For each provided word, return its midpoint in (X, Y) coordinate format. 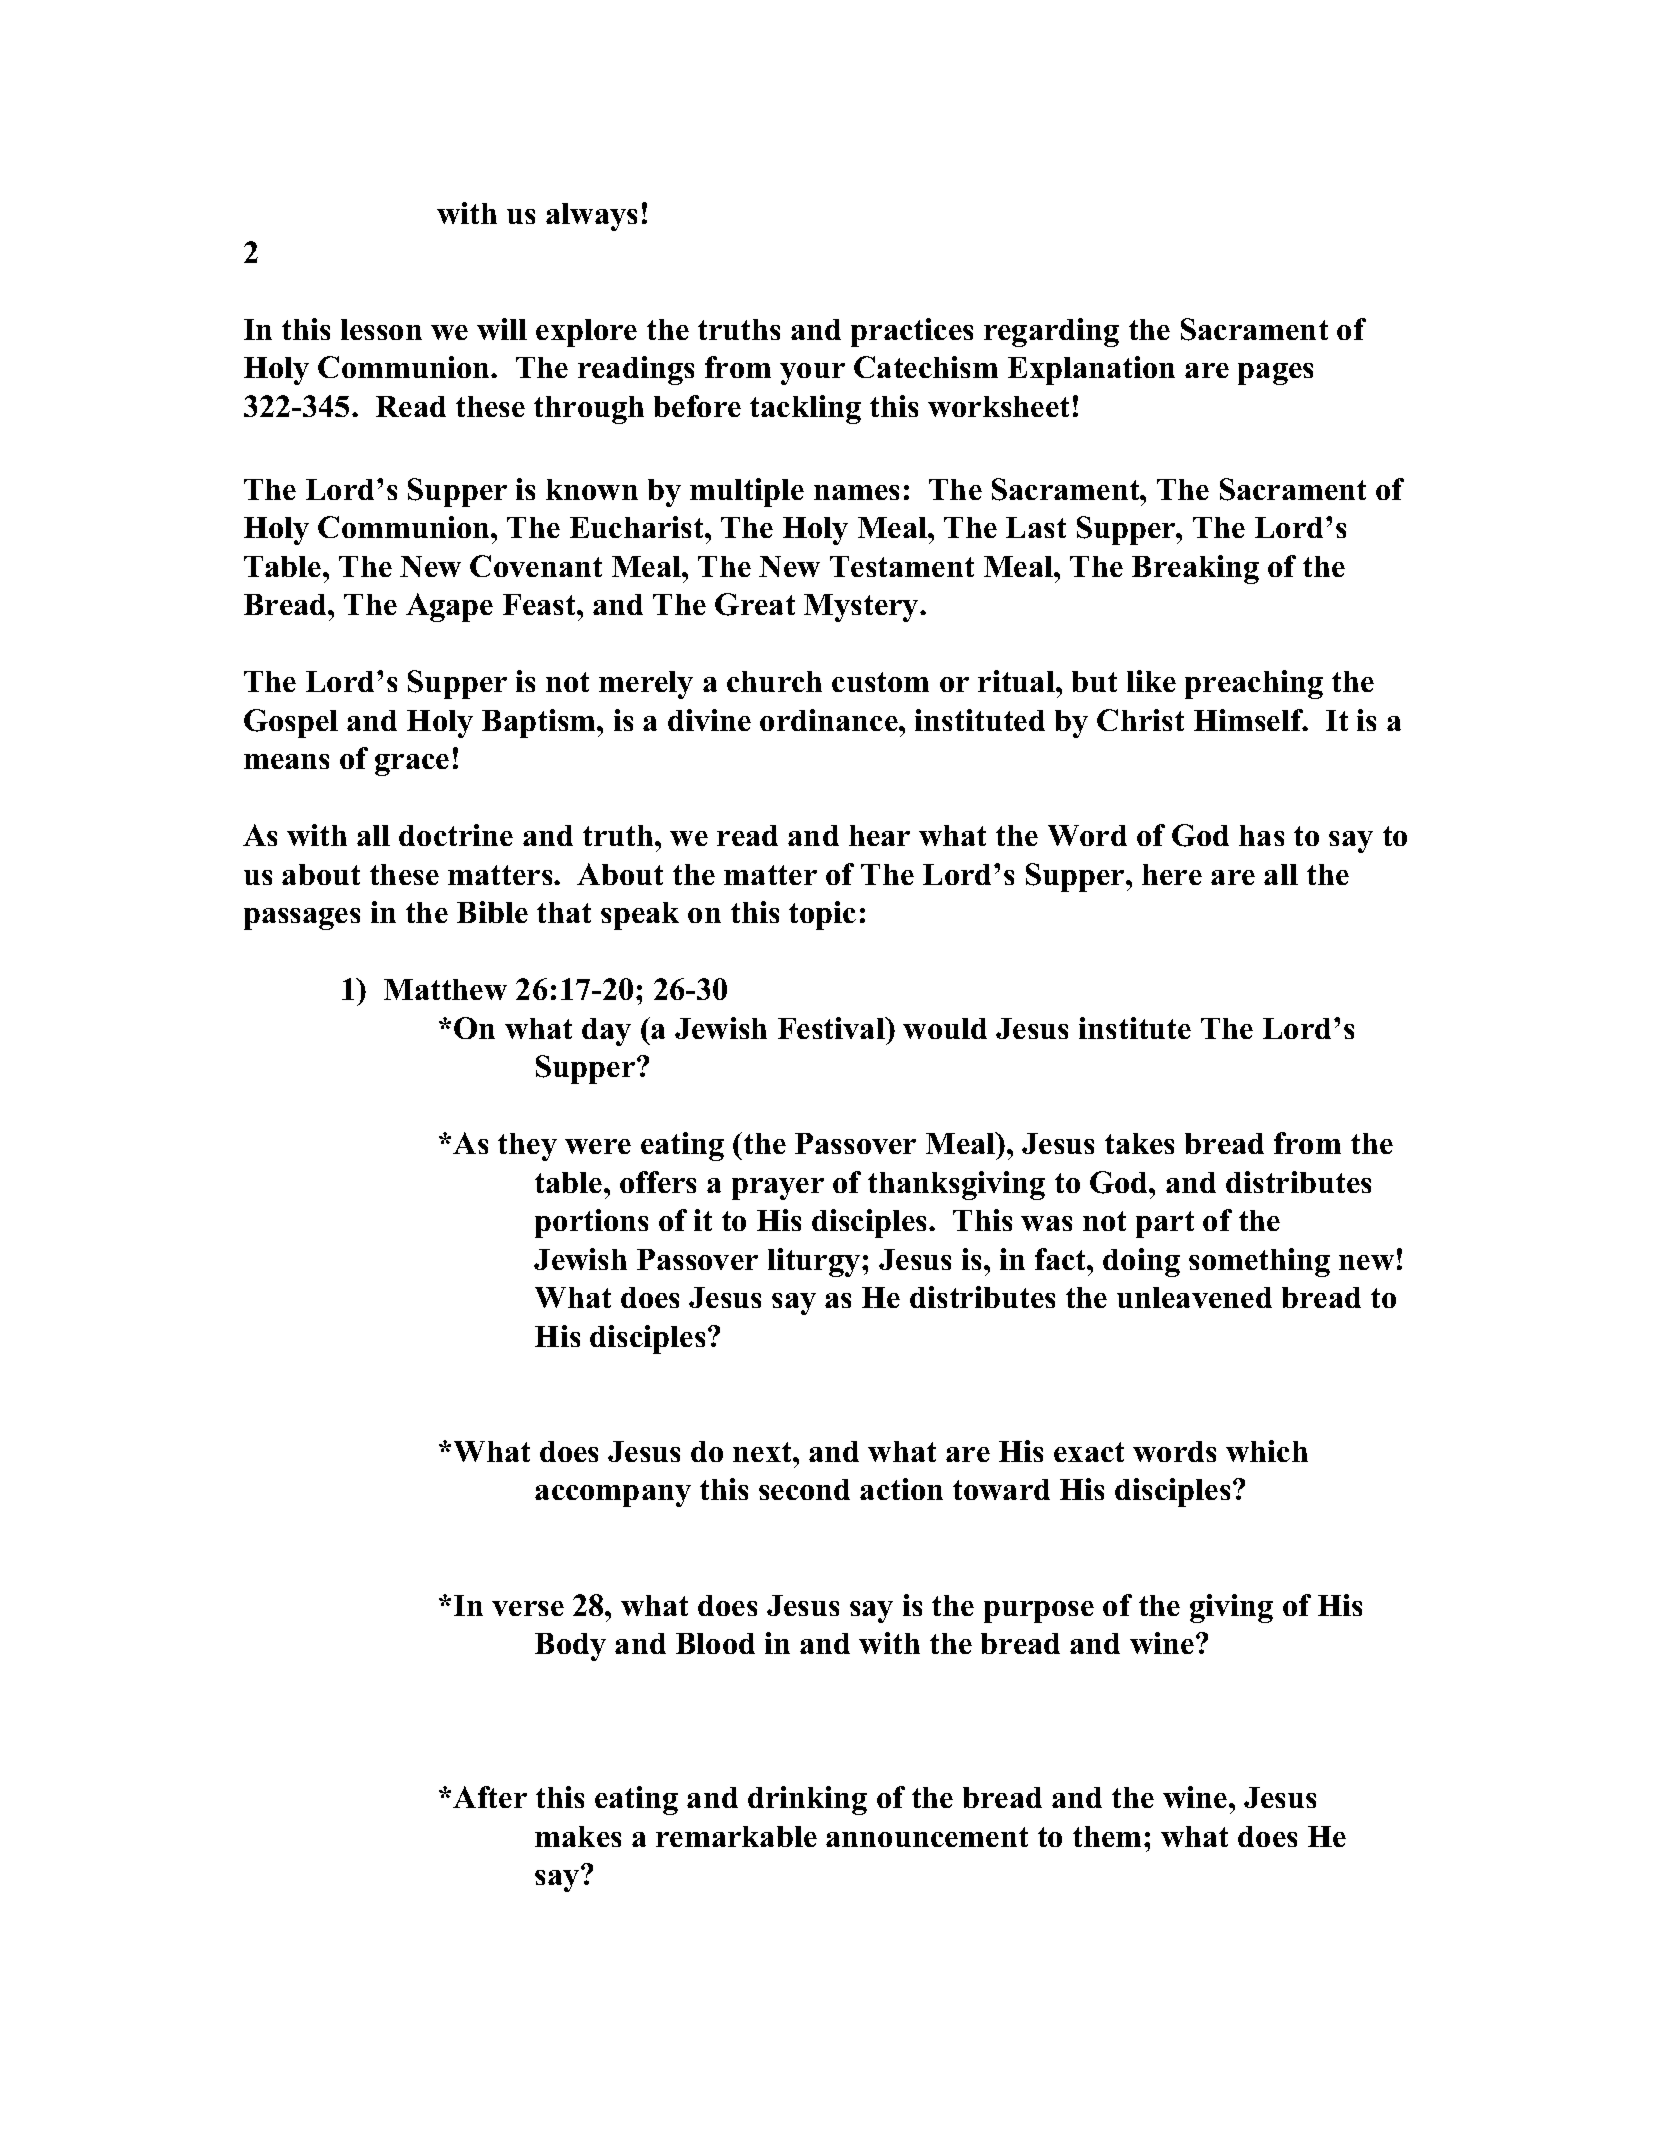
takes (1139, 1143)
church (774, 681)
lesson (381, 329)
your (812, 374)
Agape (449, 607)
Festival (832, 1028)
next (763, 1452)
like (1151, 681)
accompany (613, 1496)
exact (1089, 1452)
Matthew (445, 989)
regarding (1051, 332)
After (490, 1797)
